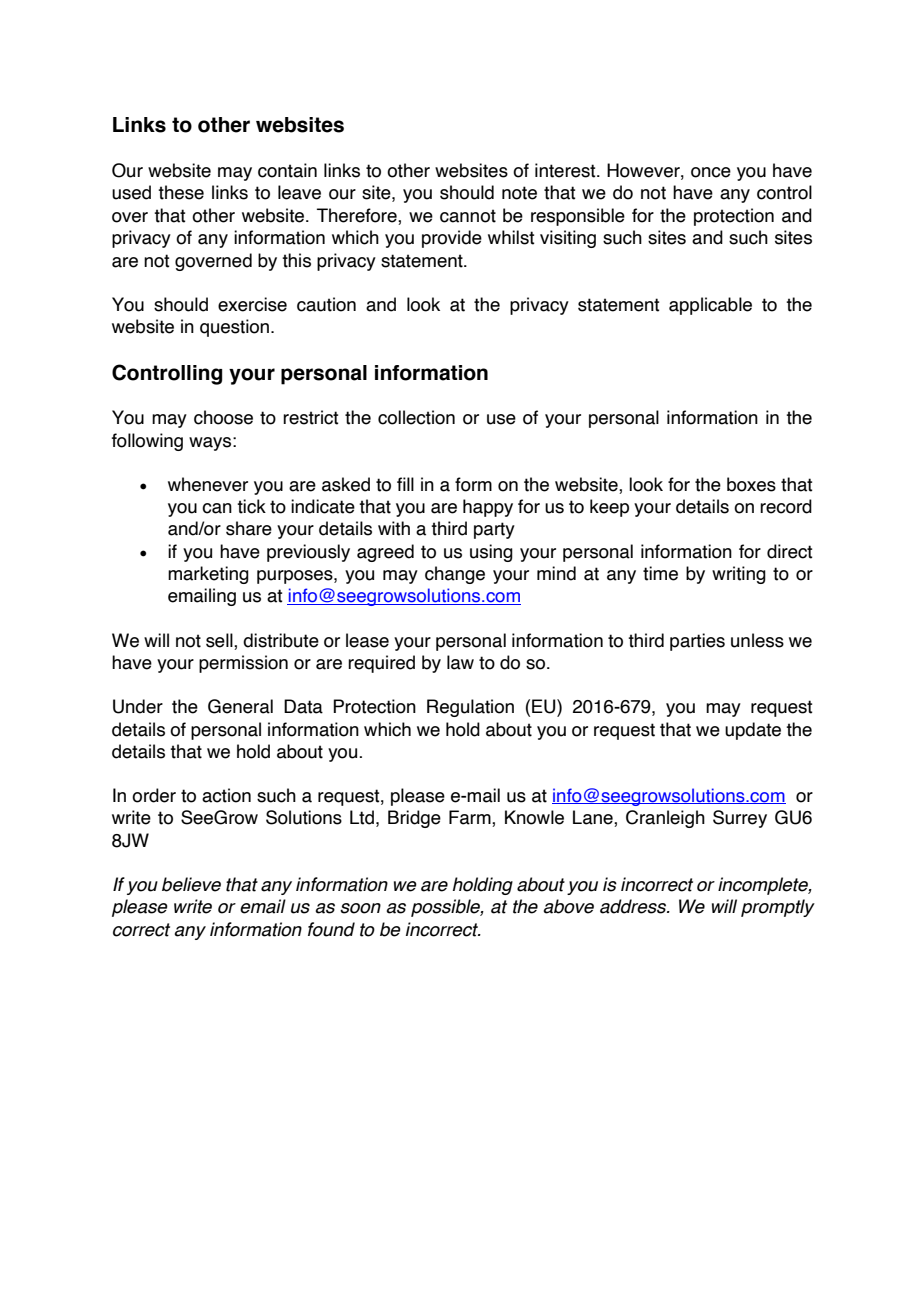 Image resolution: width=924 pixels, height=1308 pixels. What do you see at coordinates (416, 417) in the document?
I see `collection` at bounding box center [416, 417].
